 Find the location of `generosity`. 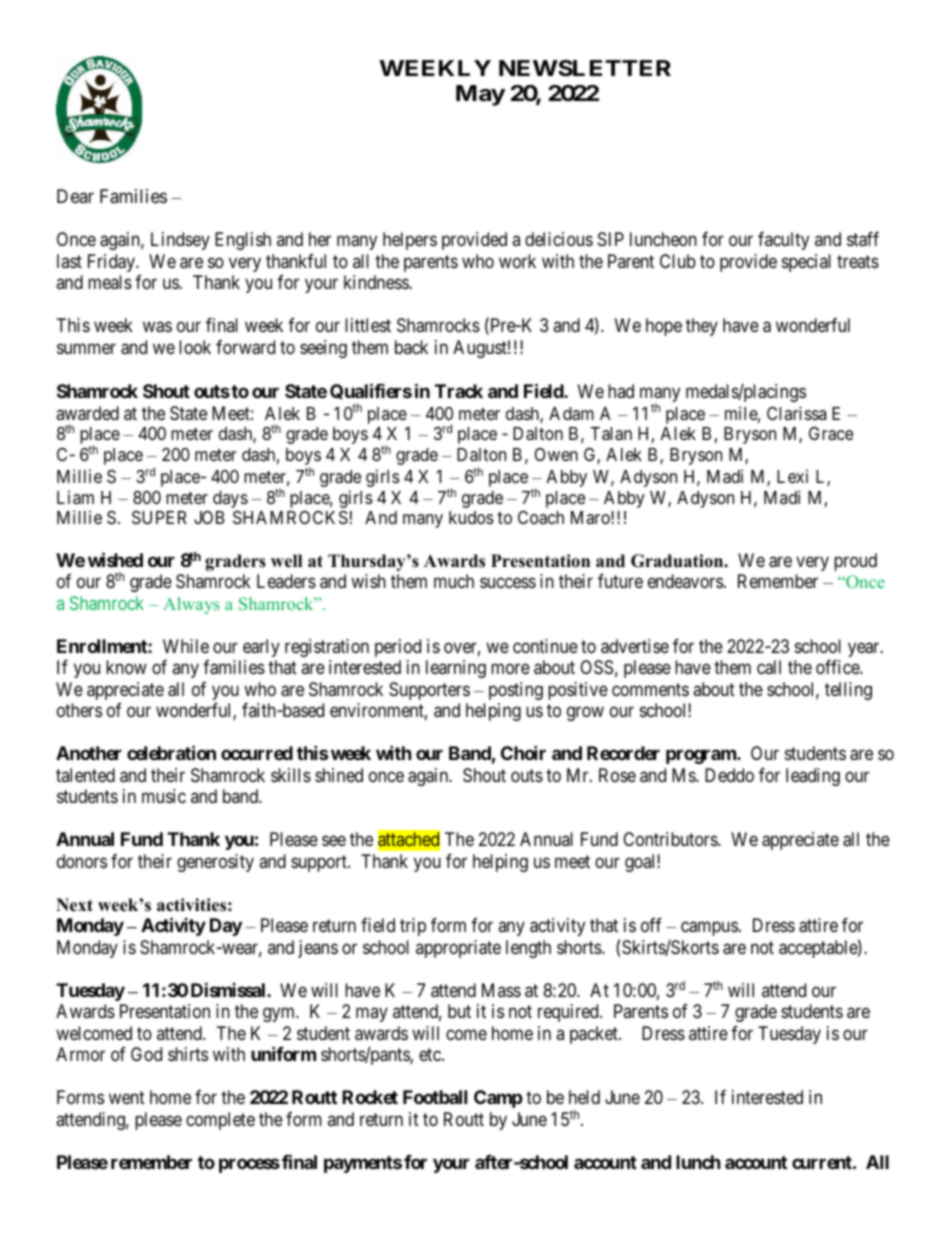

generosity is located at coordinates (215, 863).
